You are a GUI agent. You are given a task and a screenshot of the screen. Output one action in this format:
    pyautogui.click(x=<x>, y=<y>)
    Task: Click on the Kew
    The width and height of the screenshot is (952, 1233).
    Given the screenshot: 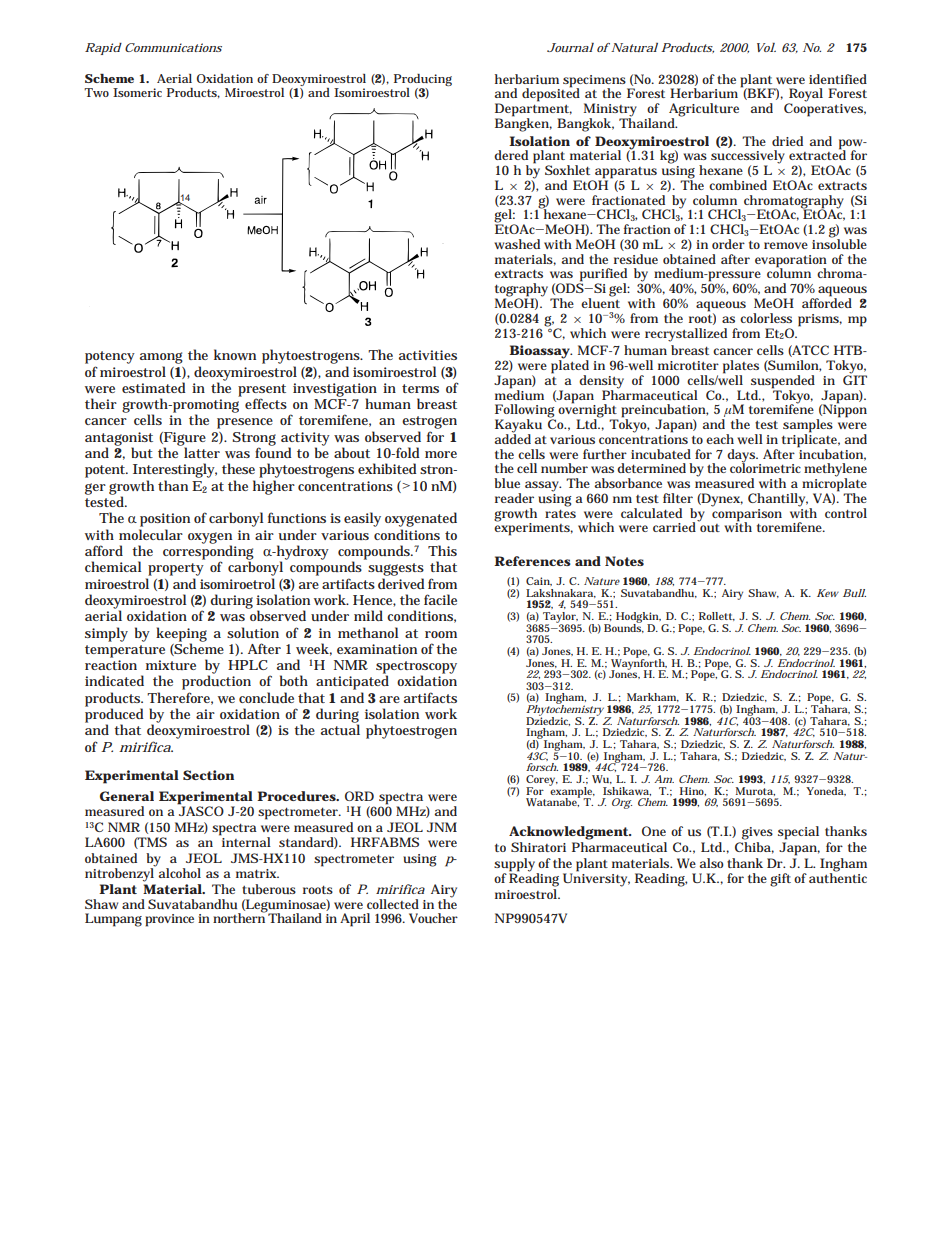 What is the action you would take?
    pyautogui.click(x=828, y=593)
